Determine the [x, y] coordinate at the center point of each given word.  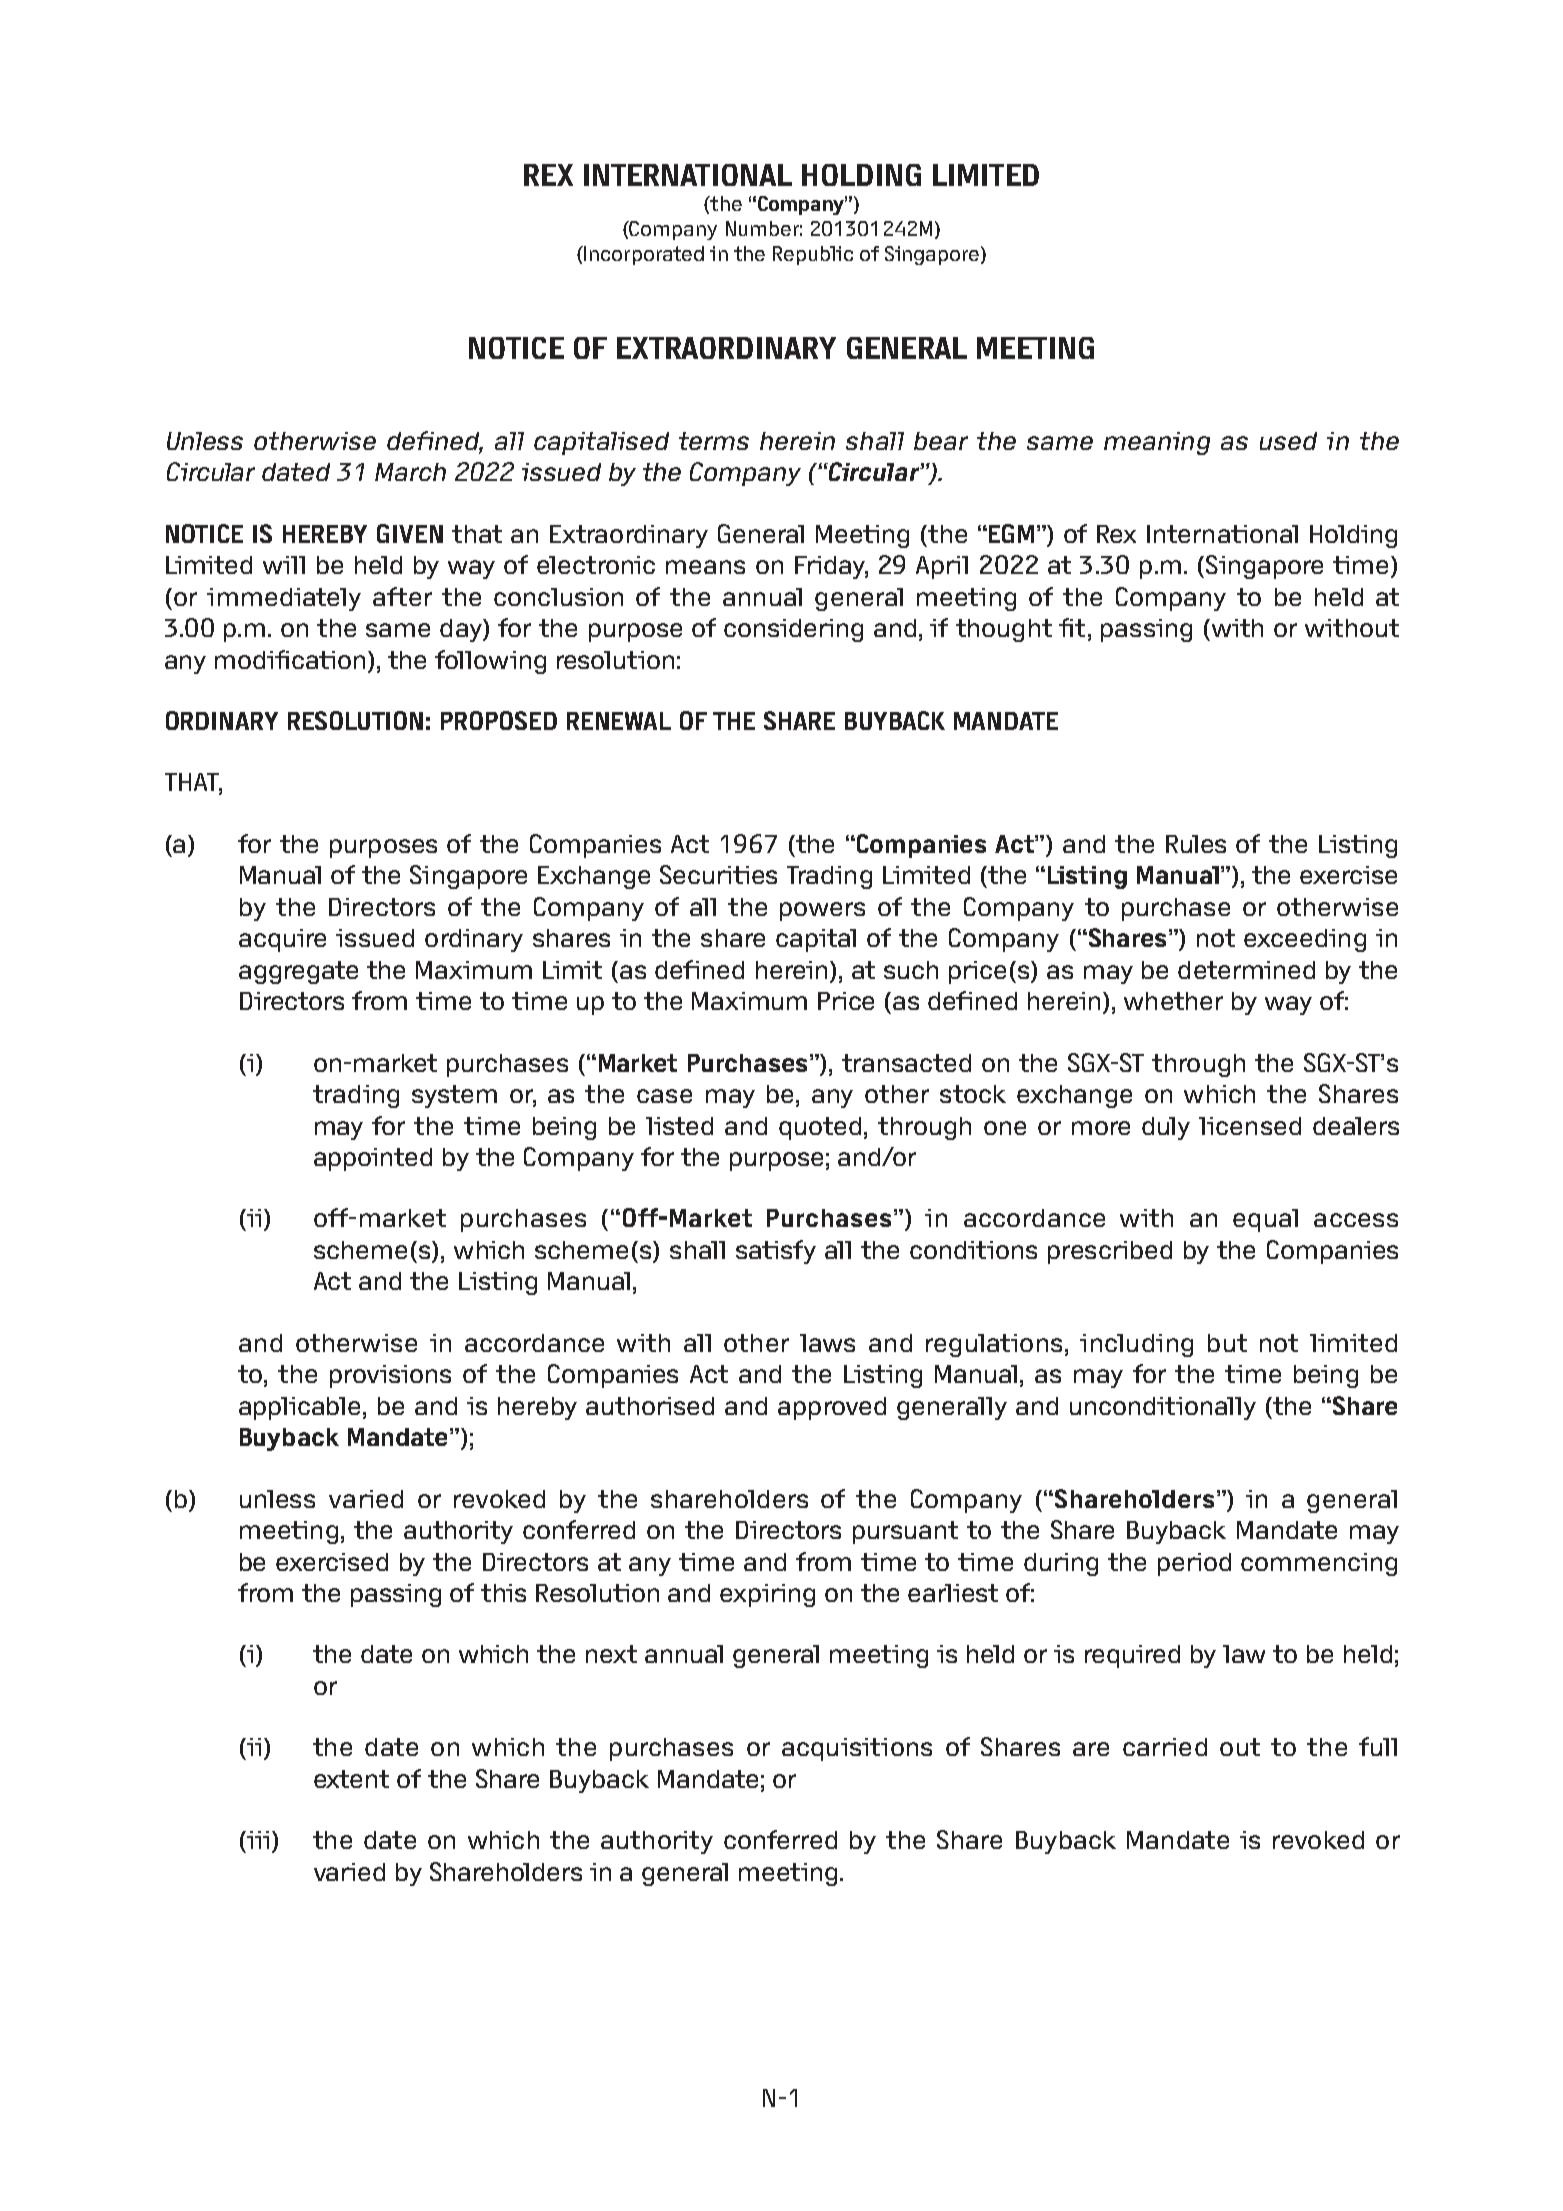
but [1227, 1343]
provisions [390, 1376]
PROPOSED [499, 720]
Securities [718, 874]
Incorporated [643, 255]
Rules [1196, 844]
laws [827, 1343]
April [942, 567]
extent [351, 1779]
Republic [813, 255]
